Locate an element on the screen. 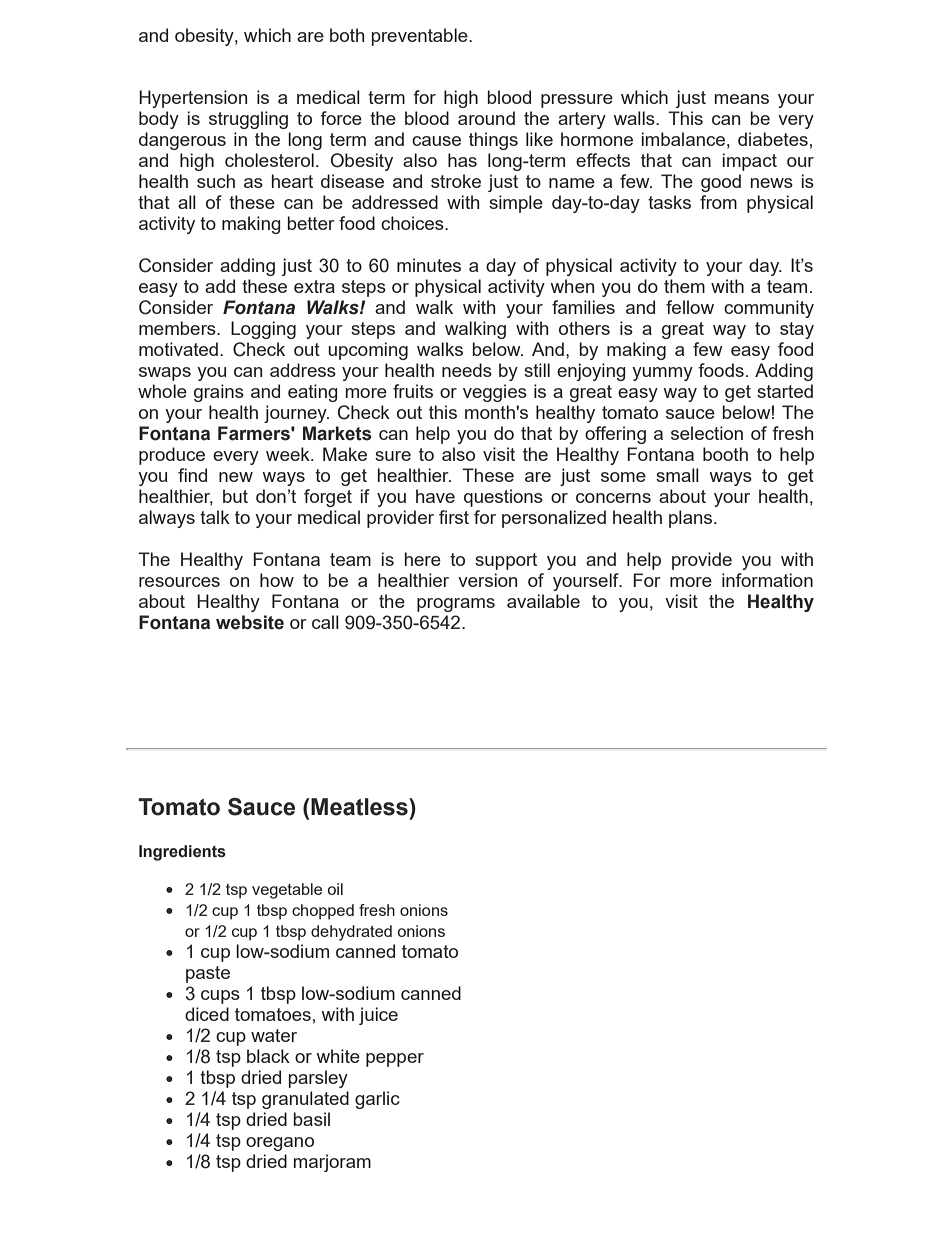  marjoram is located at coordinates (332, 1163).
